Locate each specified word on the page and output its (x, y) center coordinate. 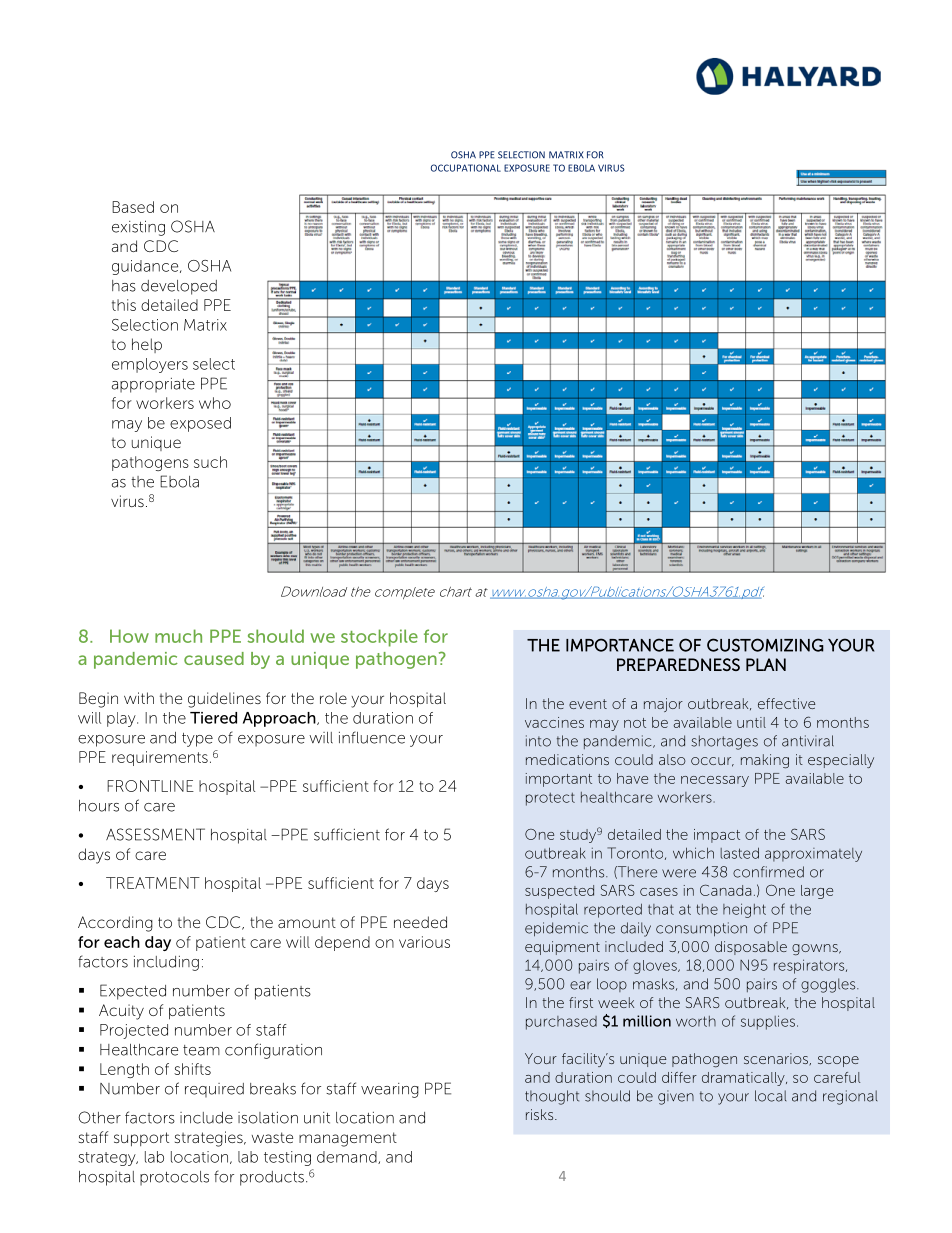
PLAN (766, 664)
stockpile (379, 638)
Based (133, 207)
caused (214, 658)
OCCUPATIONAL (466, 168)
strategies (210, 1139)
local (770, 1096)
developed (179, 287)
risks (541, 1114)
